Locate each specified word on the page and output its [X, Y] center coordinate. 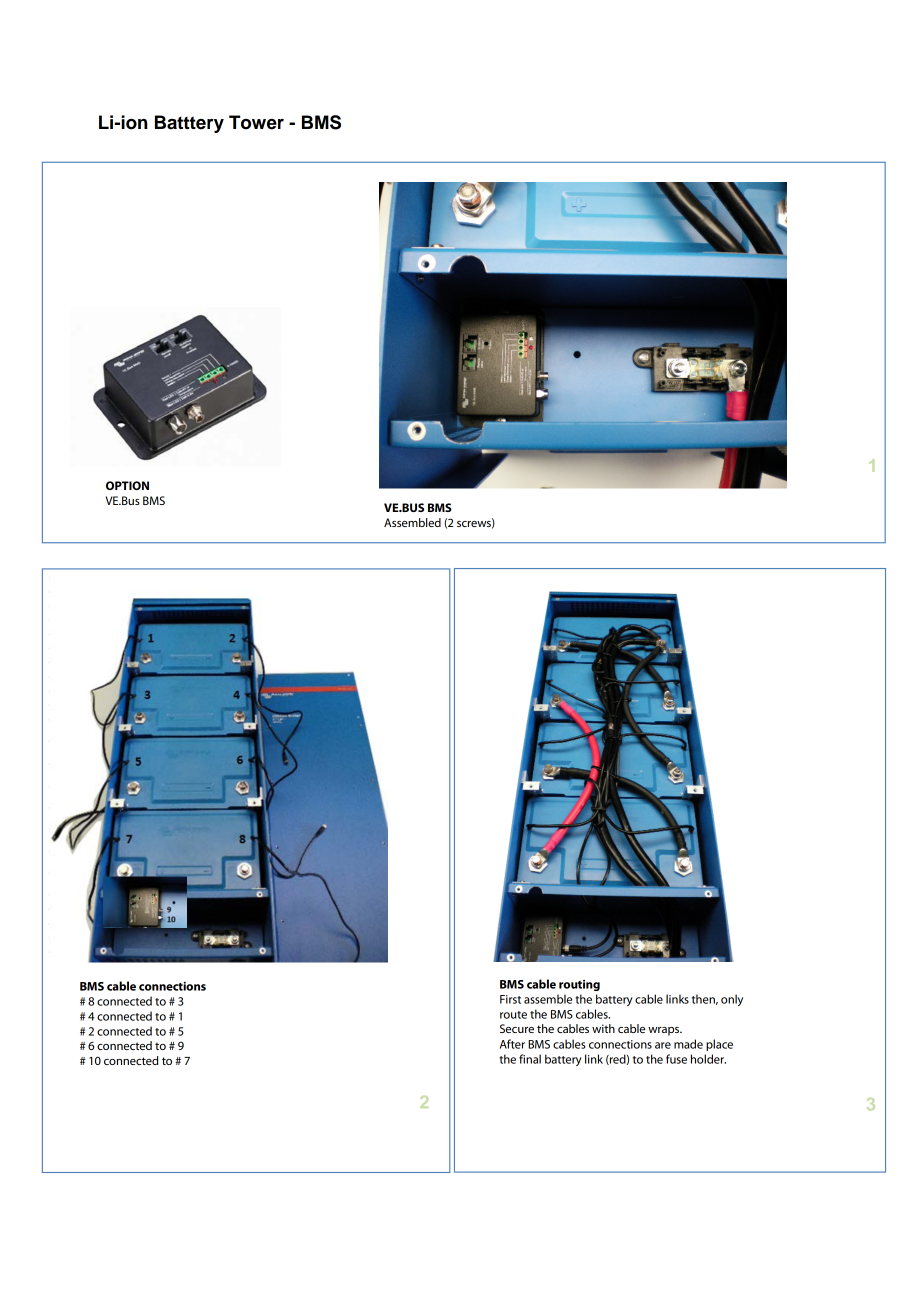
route [513, 1015]
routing [579, 985]
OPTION [127, 485]
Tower [256, 122]
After [512, 1044]
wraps [665, 1031]
